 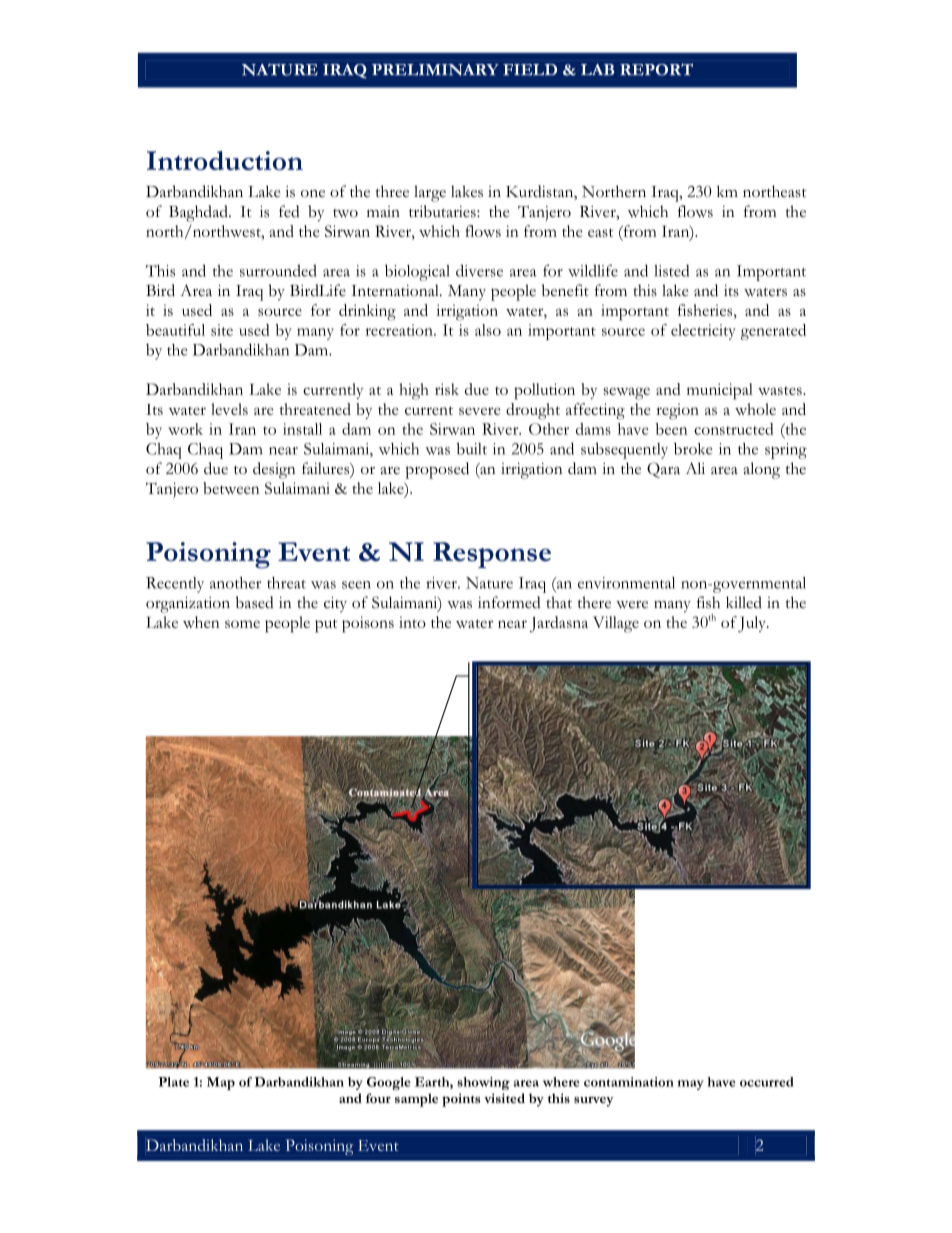 What do you see at coordinates (509, 602) in the image?
I see `informed` at bounding box center [509, 602].
